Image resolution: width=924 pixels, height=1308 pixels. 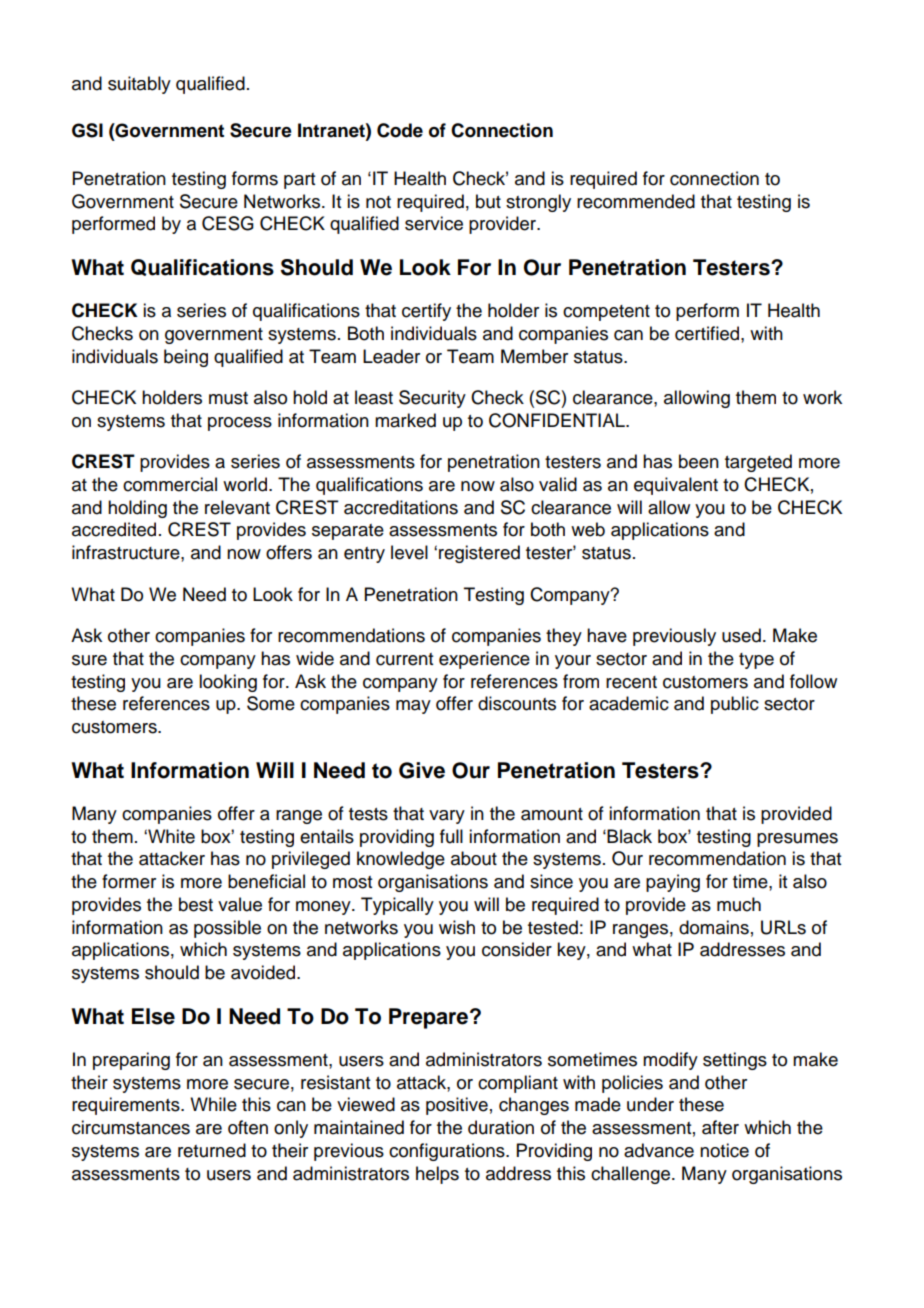 What do you see at coordinates (797, 840) in the page?
I see `presumes` at bounding box center [797, 840].
